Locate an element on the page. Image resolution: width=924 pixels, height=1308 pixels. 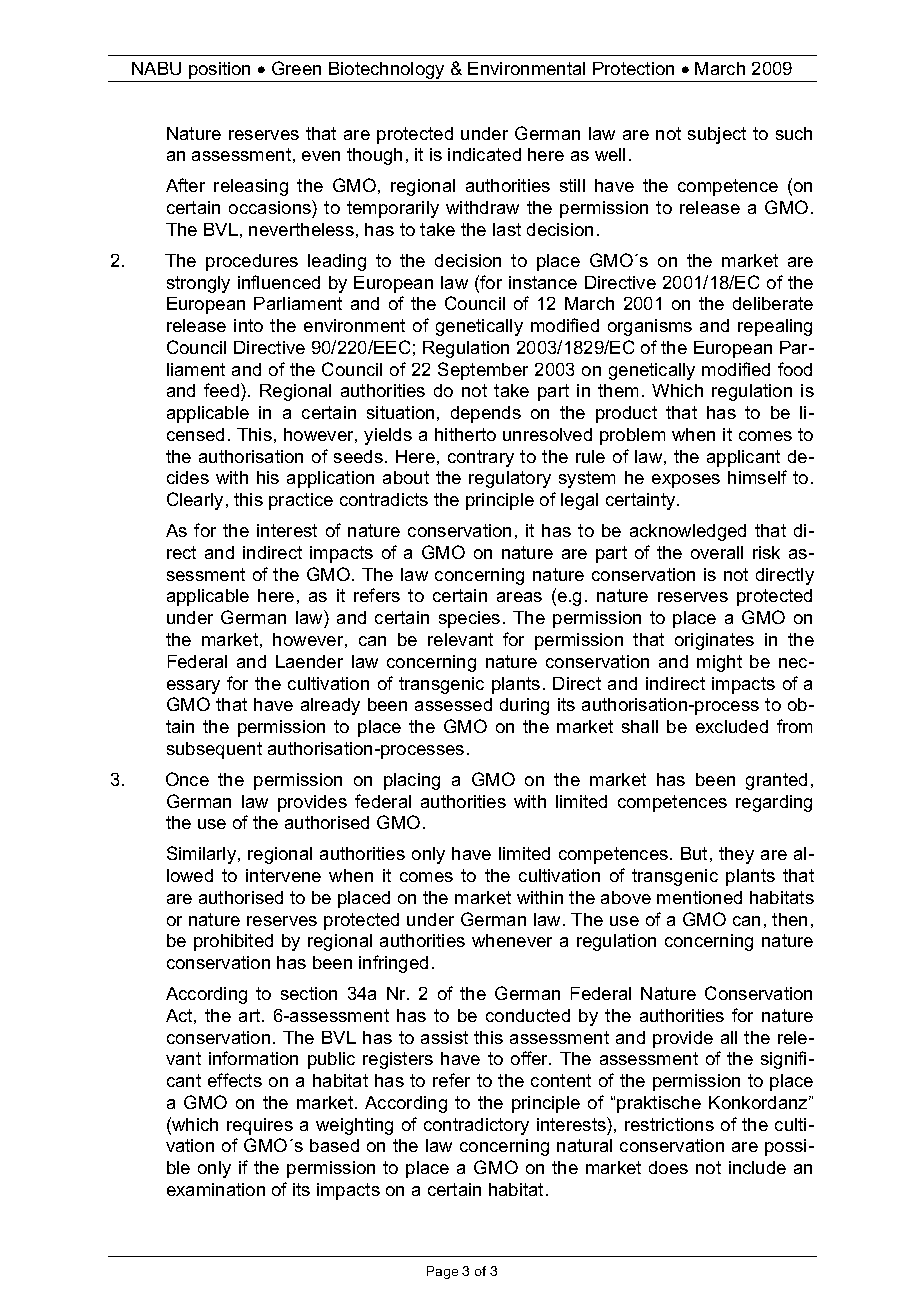
already is located at coordinates (330, 706).
